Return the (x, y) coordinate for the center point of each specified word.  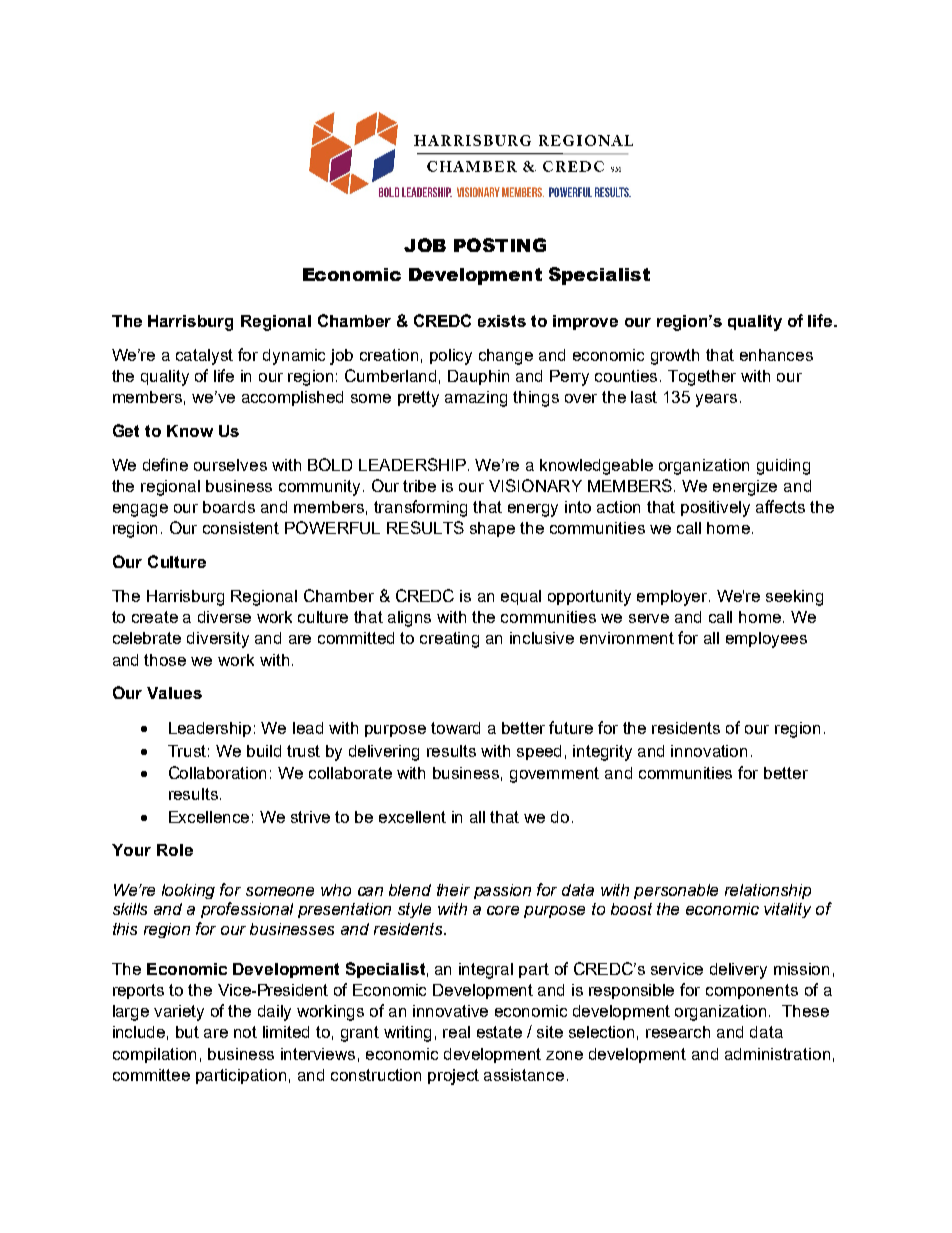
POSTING (500, 245)
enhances (776, 355)
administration (777, 1054)
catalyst (204, 357)
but (187, 1032)
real (456, 1032)
